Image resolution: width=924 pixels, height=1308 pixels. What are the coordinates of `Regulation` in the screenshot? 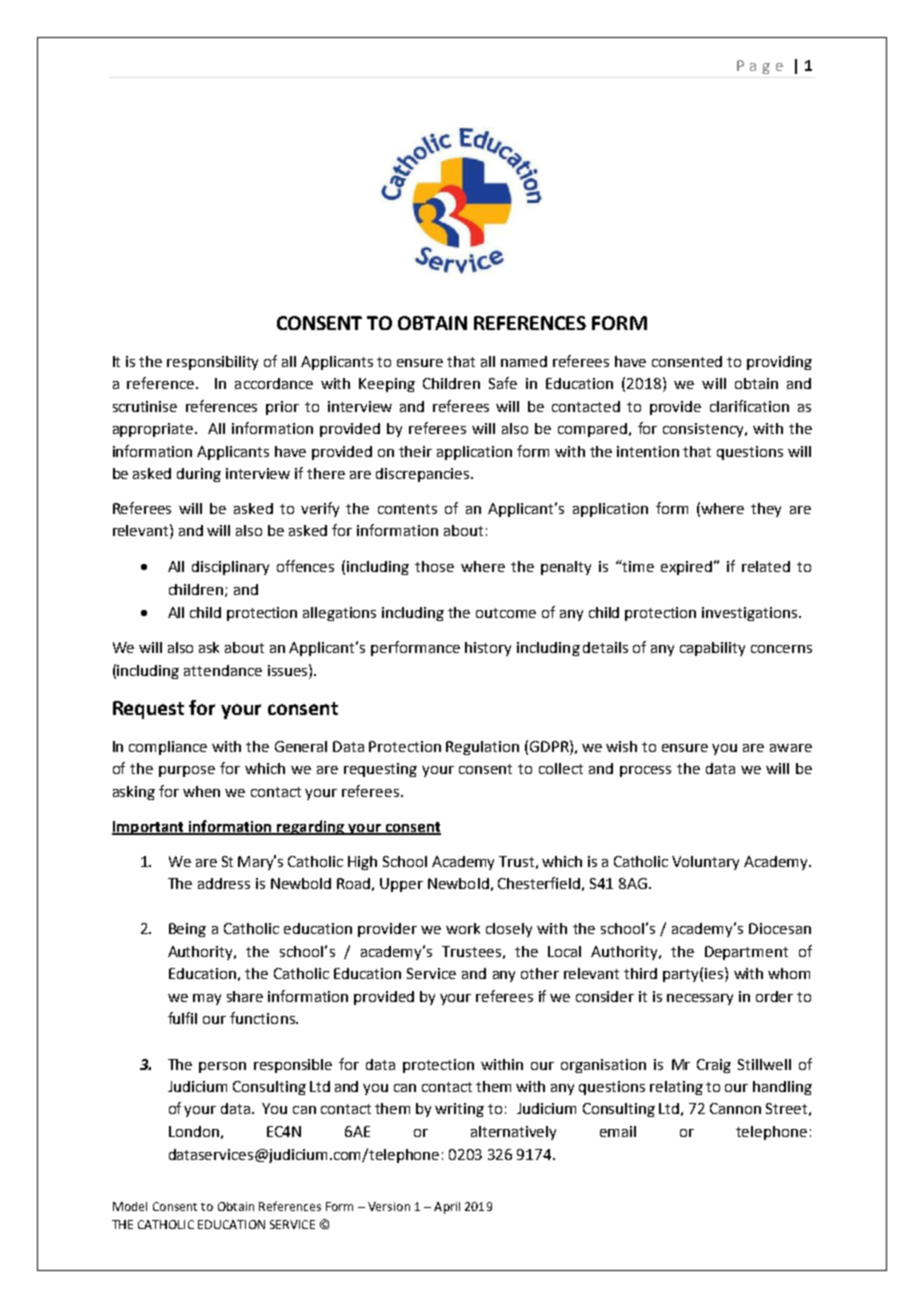 It's located at (482, 748).
